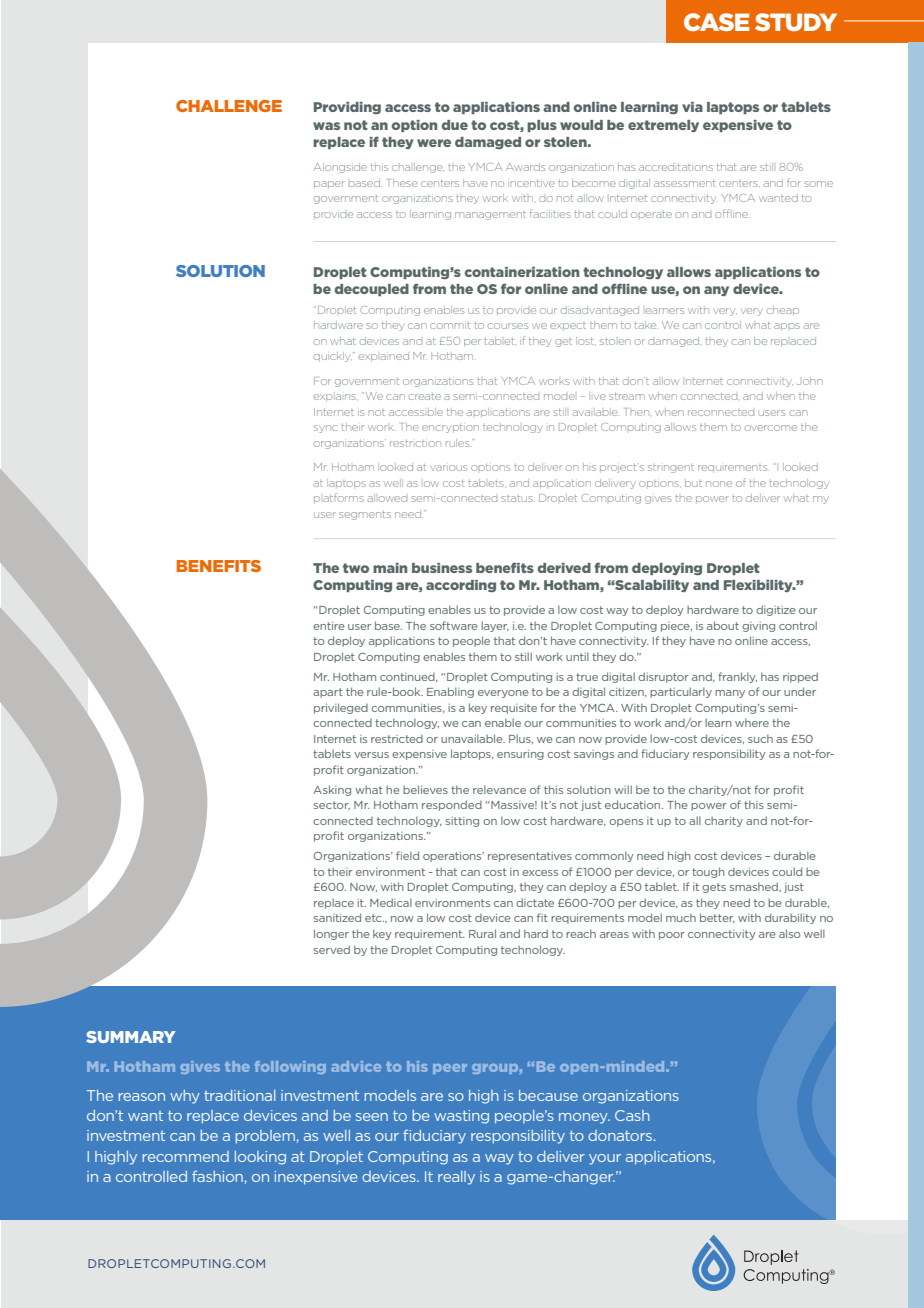 This page has height=1308, width=924. Describe the element at coordinates (461, 1117) in the page. I see `wasting` at that location.
